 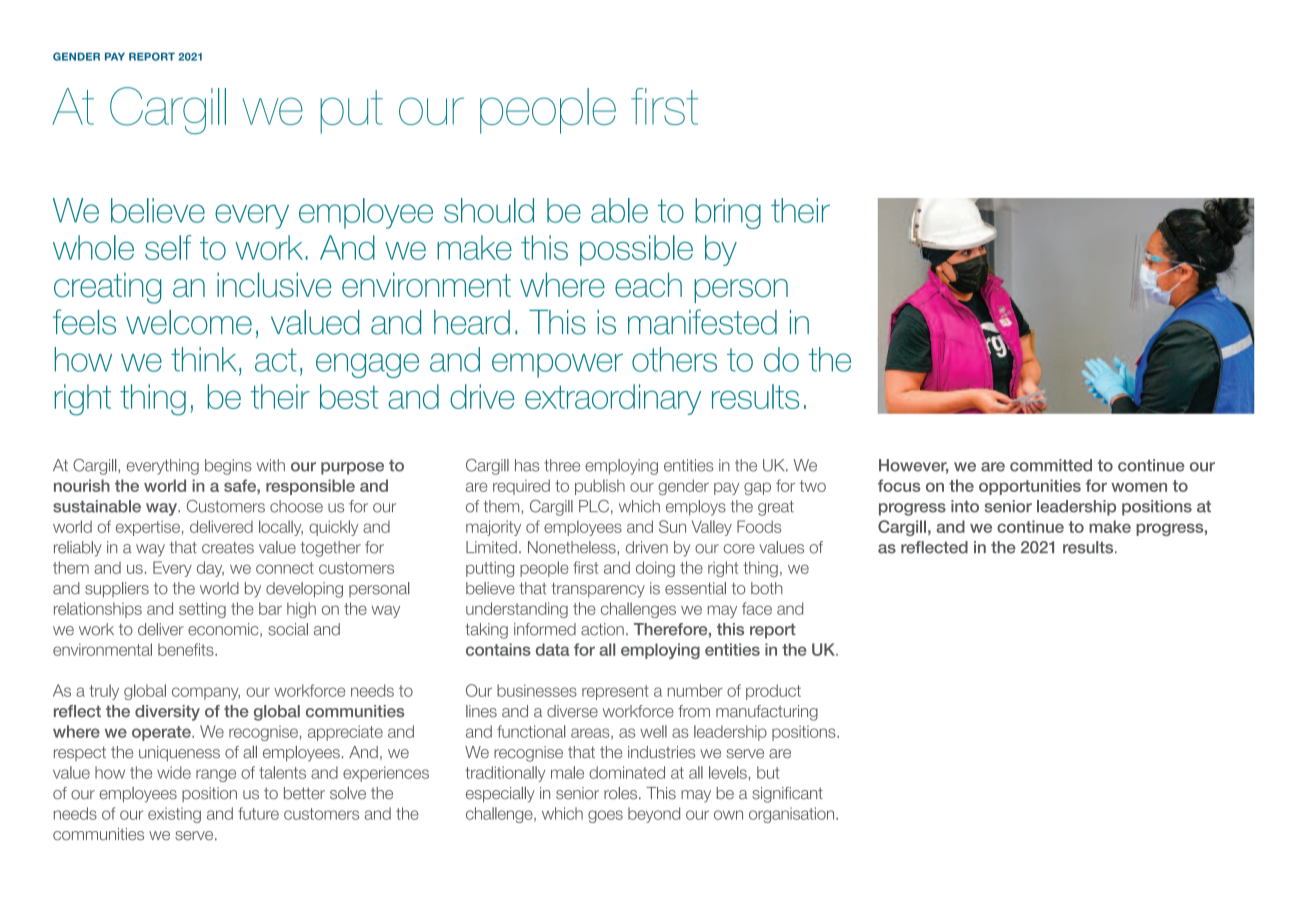 I want to click on empower, so click(x=557, y=365).
